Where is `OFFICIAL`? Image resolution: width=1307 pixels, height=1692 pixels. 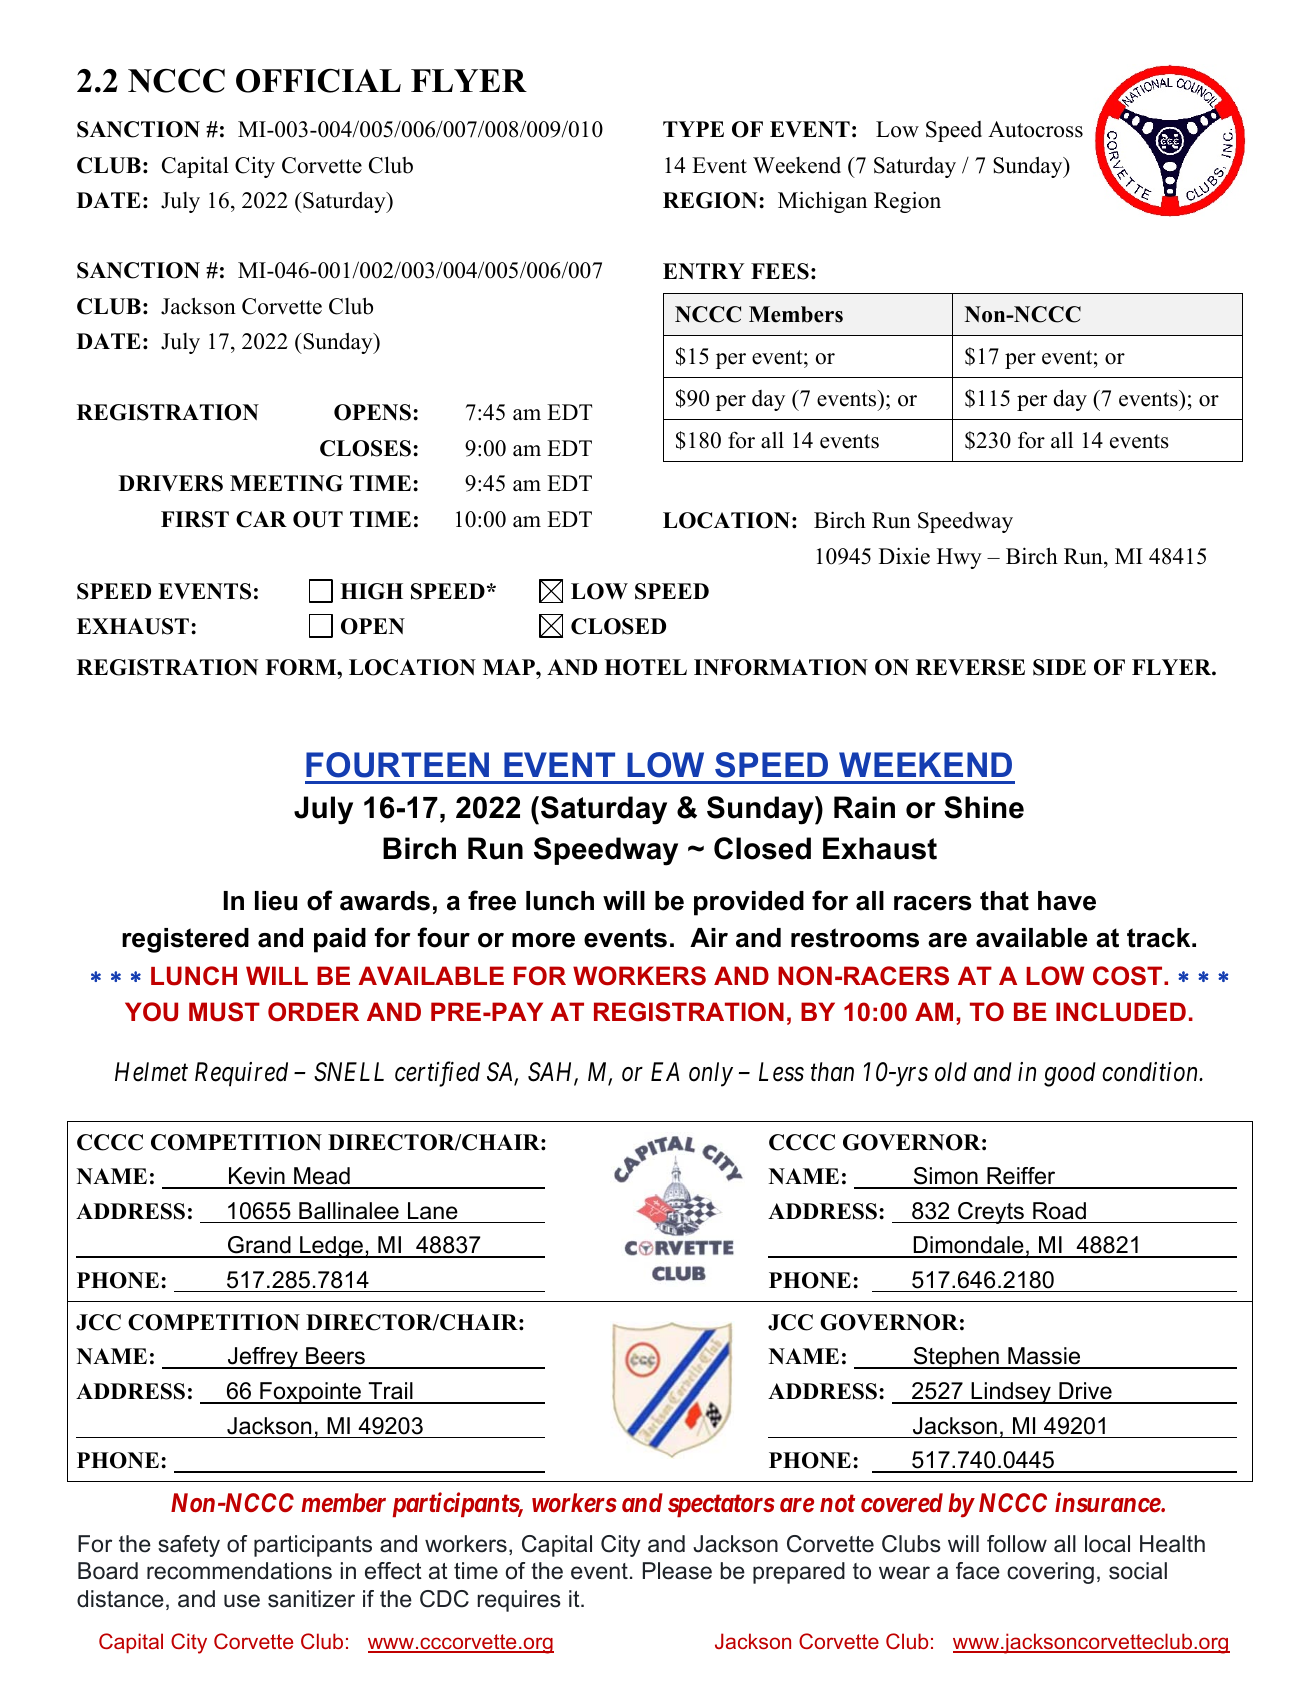 OFFICIAL is located at coordinates (318, 81).
